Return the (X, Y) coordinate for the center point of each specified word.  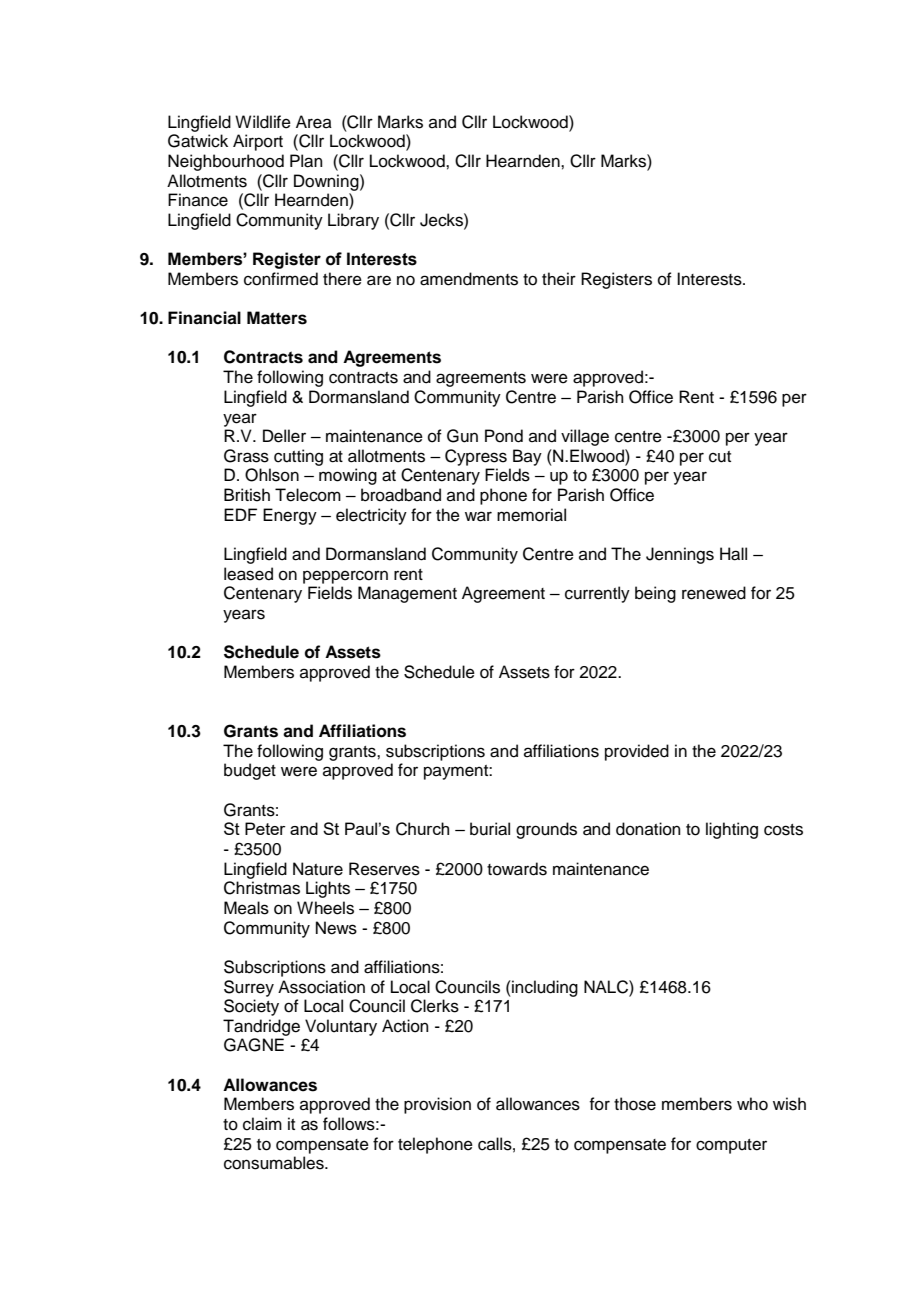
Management (407, 594)
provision (437, 1105)
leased (248, 574)
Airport (258, 142)
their (559, 279)
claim (262, 1124)
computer (731, 1146)
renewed (714, 593)
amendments (469, 279)
